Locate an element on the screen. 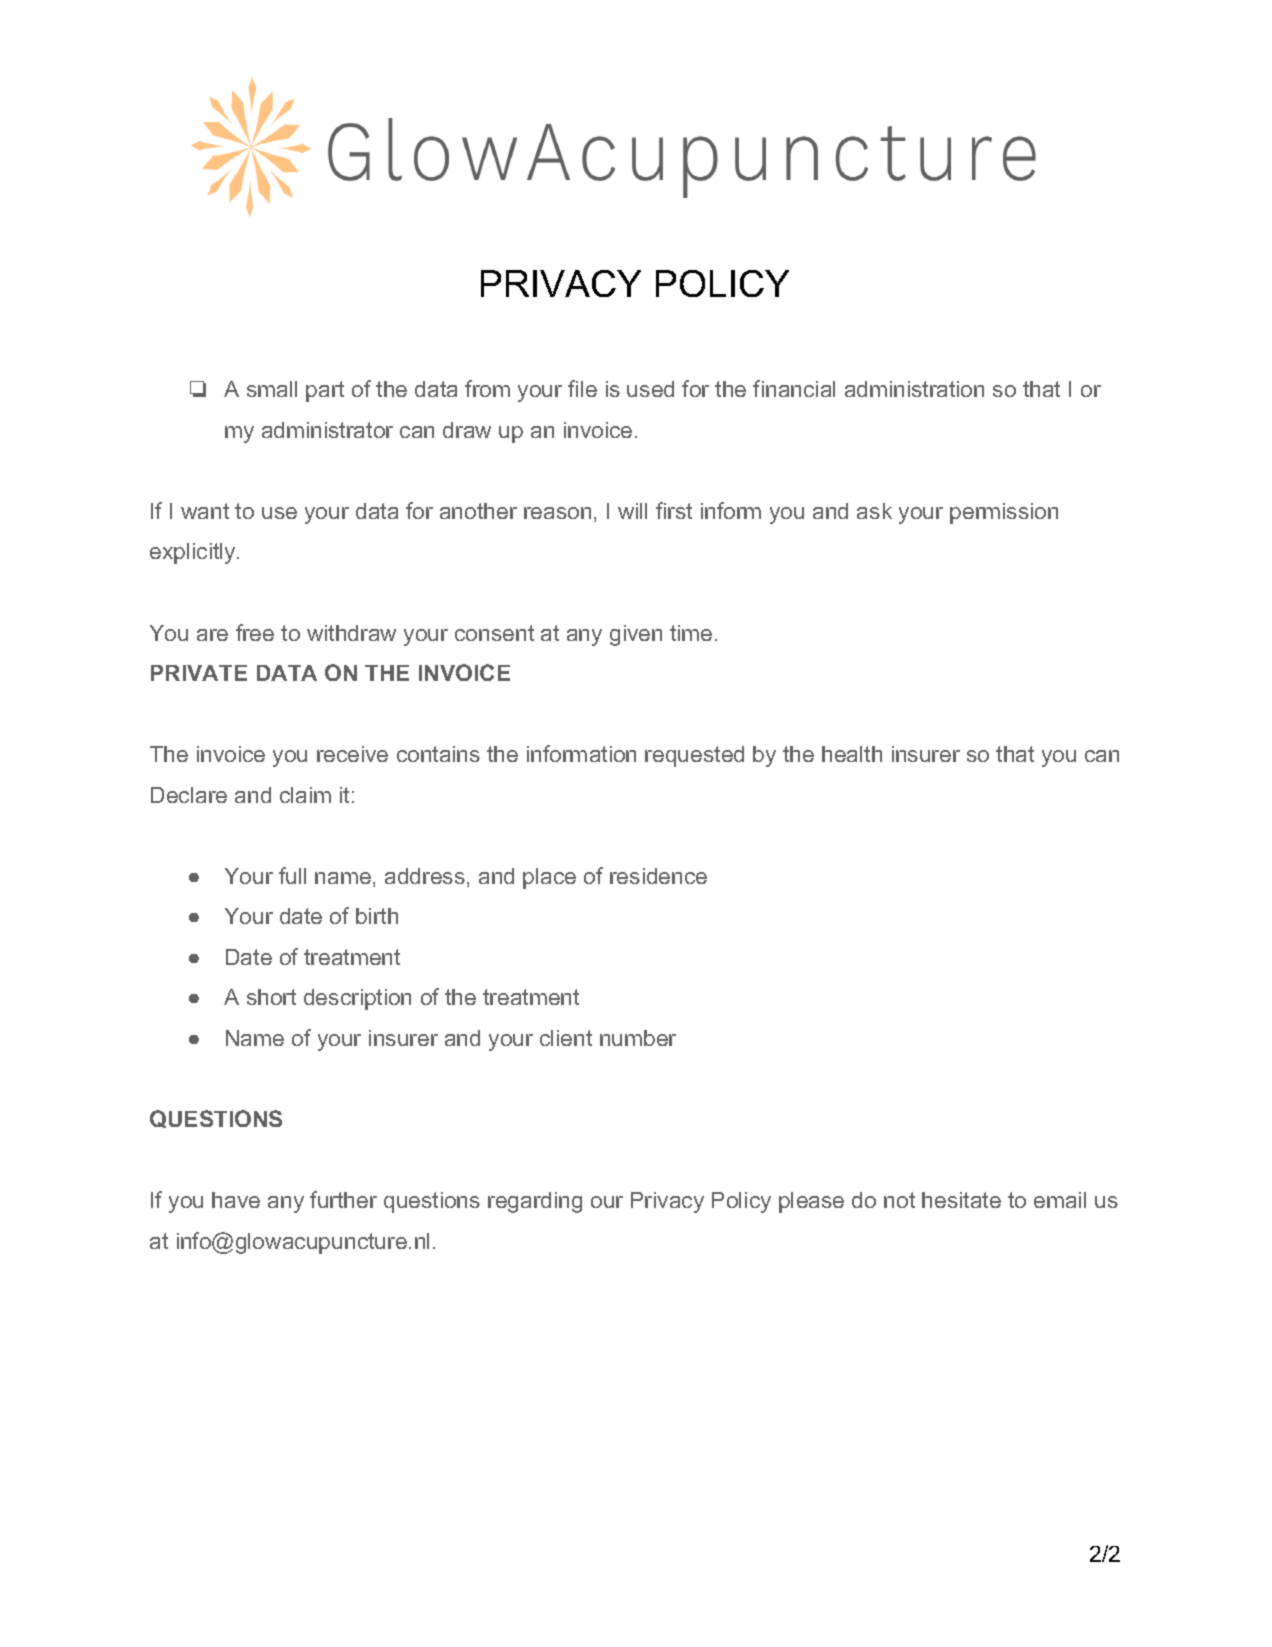 The height and width of the screenshot is (1647, 1272). free is located at coordinates (255, 632).
